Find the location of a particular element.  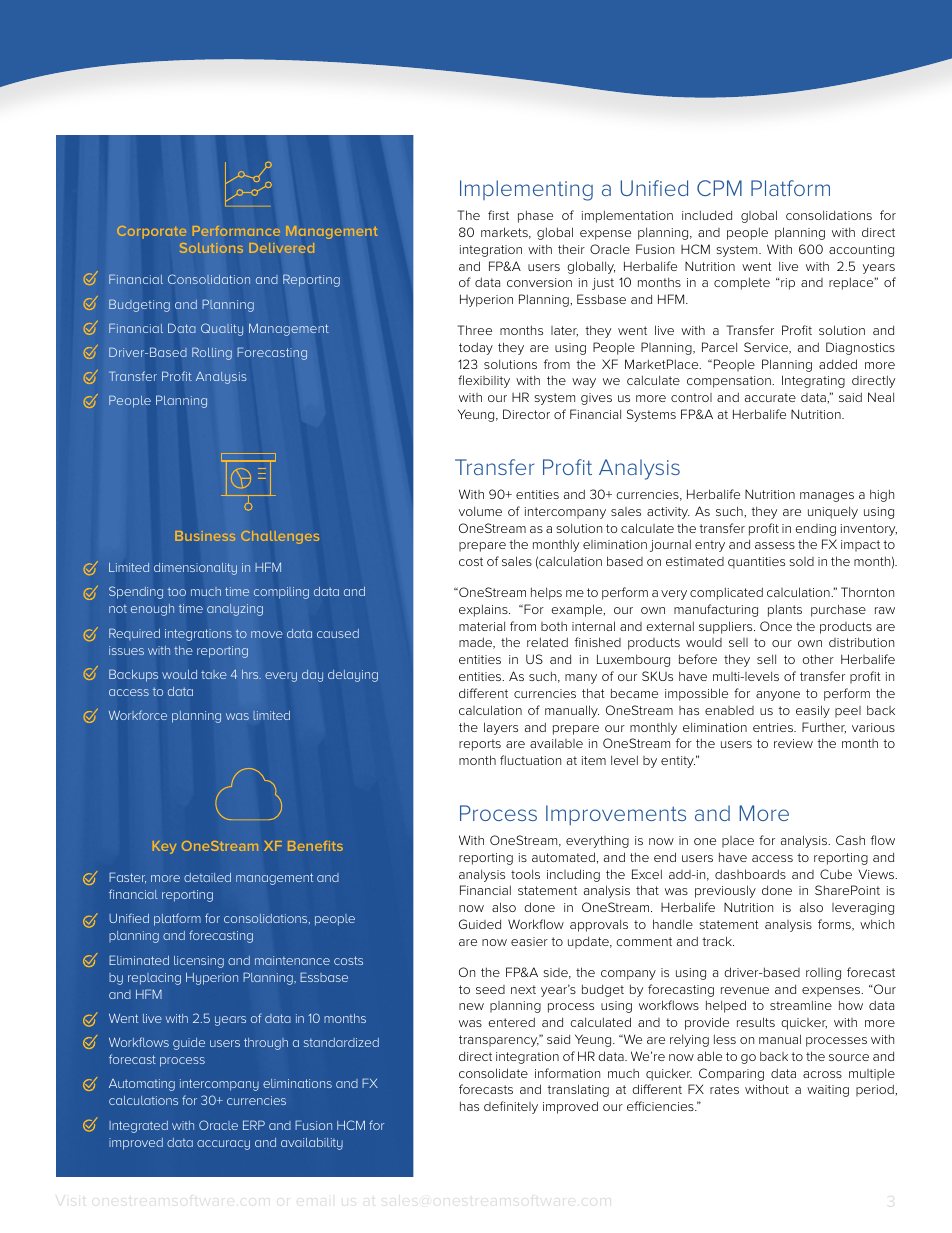

included is located at coordinates (707, 215).
